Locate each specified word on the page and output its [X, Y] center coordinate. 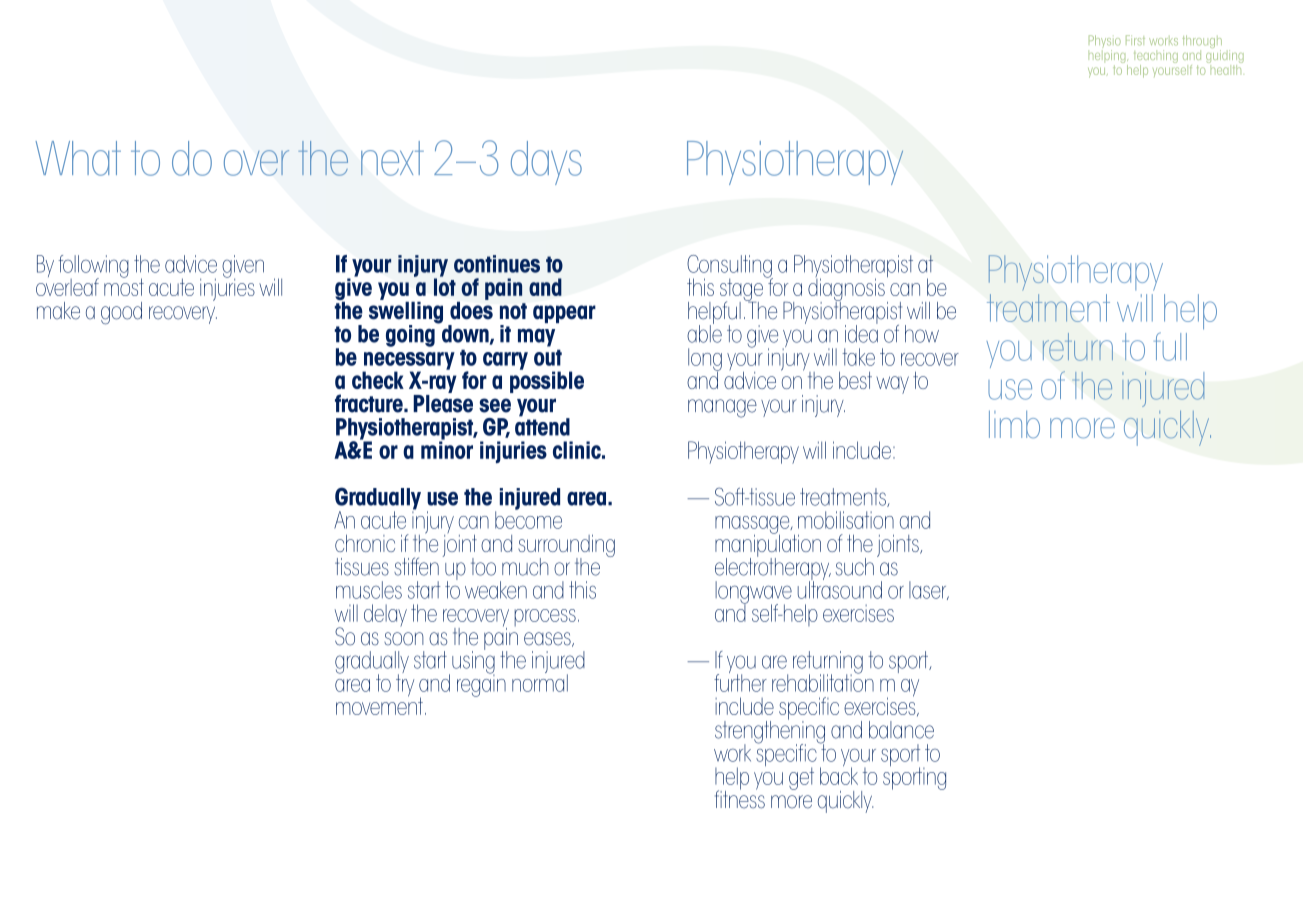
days [546, 163]
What [78, 158]
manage [722, 408]
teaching [1156, 58]
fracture [370, 403]
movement [379, 705]
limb [1014, 424]
